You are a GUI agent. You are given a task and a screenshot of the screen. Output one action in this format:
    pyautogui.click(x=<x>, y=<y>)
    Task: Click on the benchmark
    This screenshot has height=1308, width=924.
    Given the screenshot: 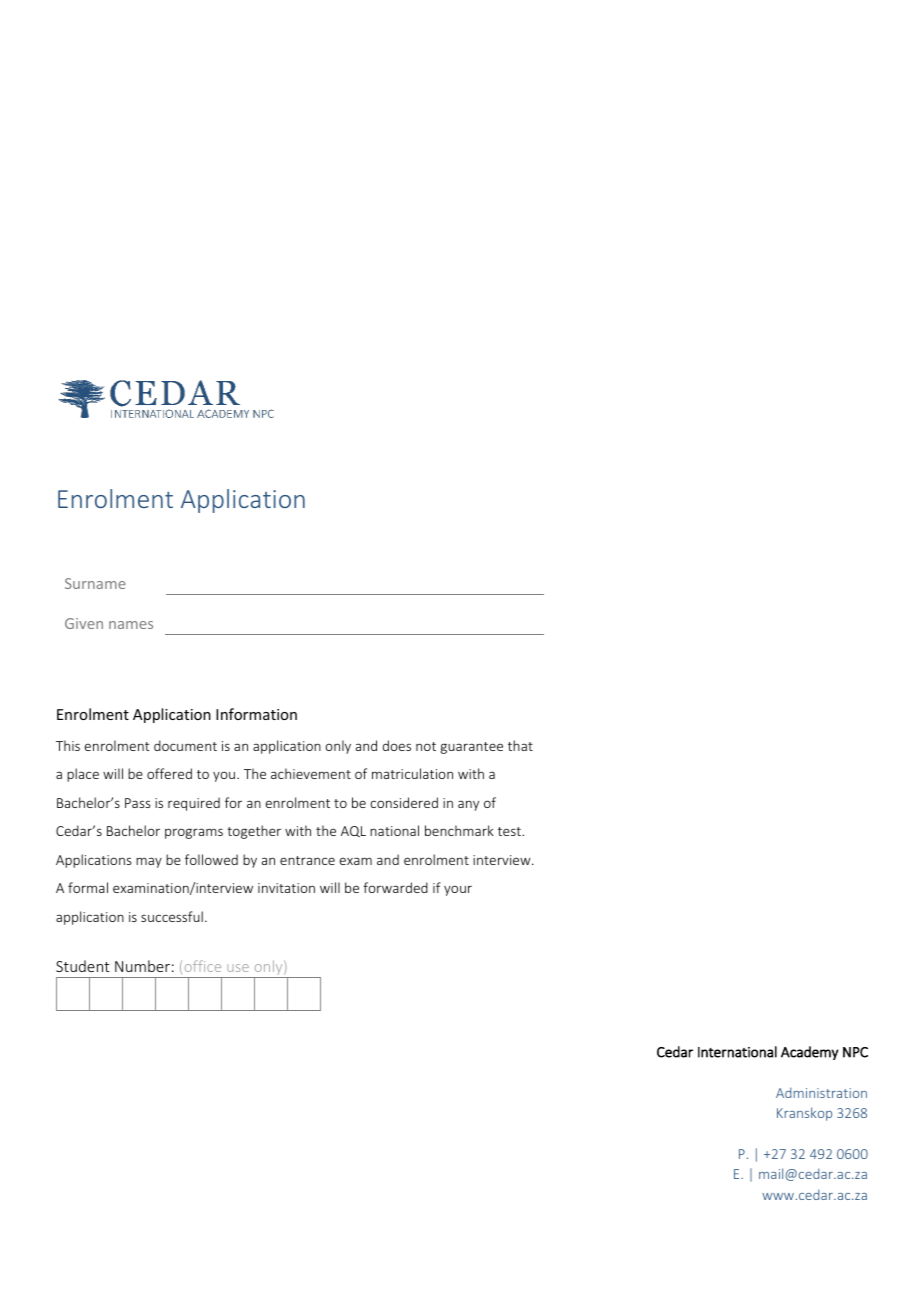 What is the action you would take?
    pyautogui.click(x=459, y=830)
